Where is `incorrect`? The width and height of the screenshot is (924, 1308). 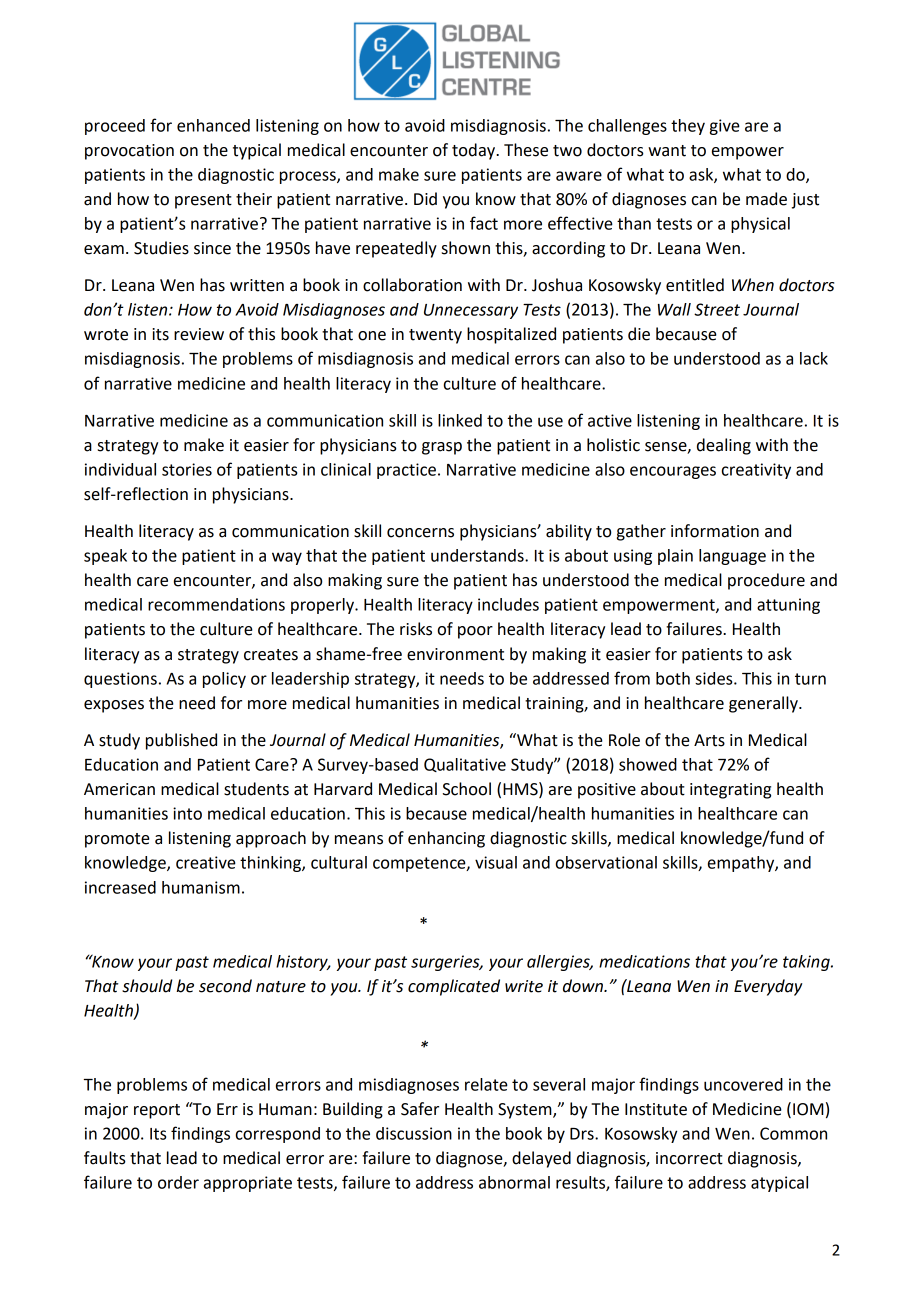 incorrect is located at coordinates (689, 1158).
